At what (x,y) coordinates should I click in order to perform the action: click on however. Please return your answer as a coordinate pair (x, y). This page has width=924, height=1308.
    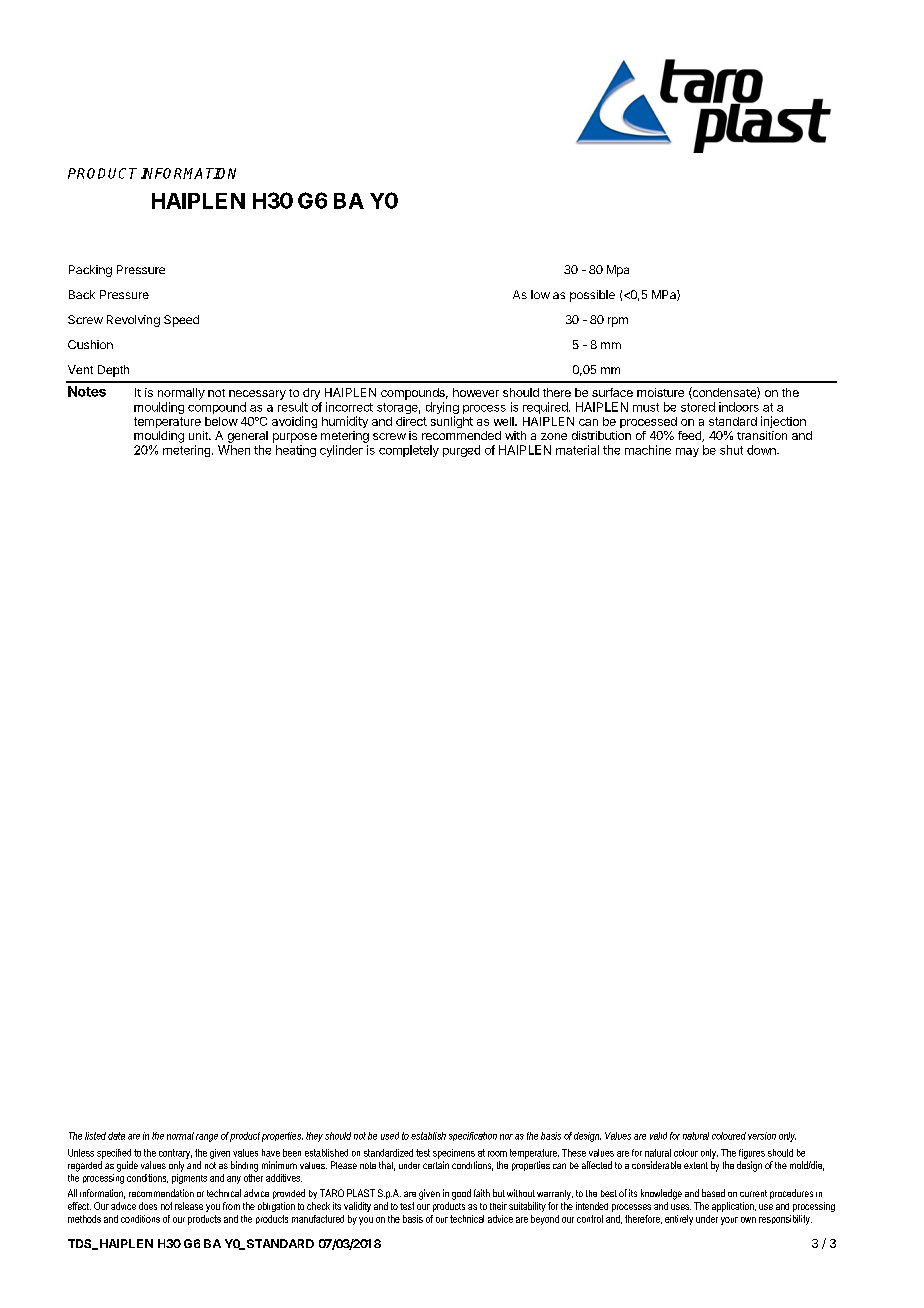
    Looking at the image, I should click on (476, 392).
